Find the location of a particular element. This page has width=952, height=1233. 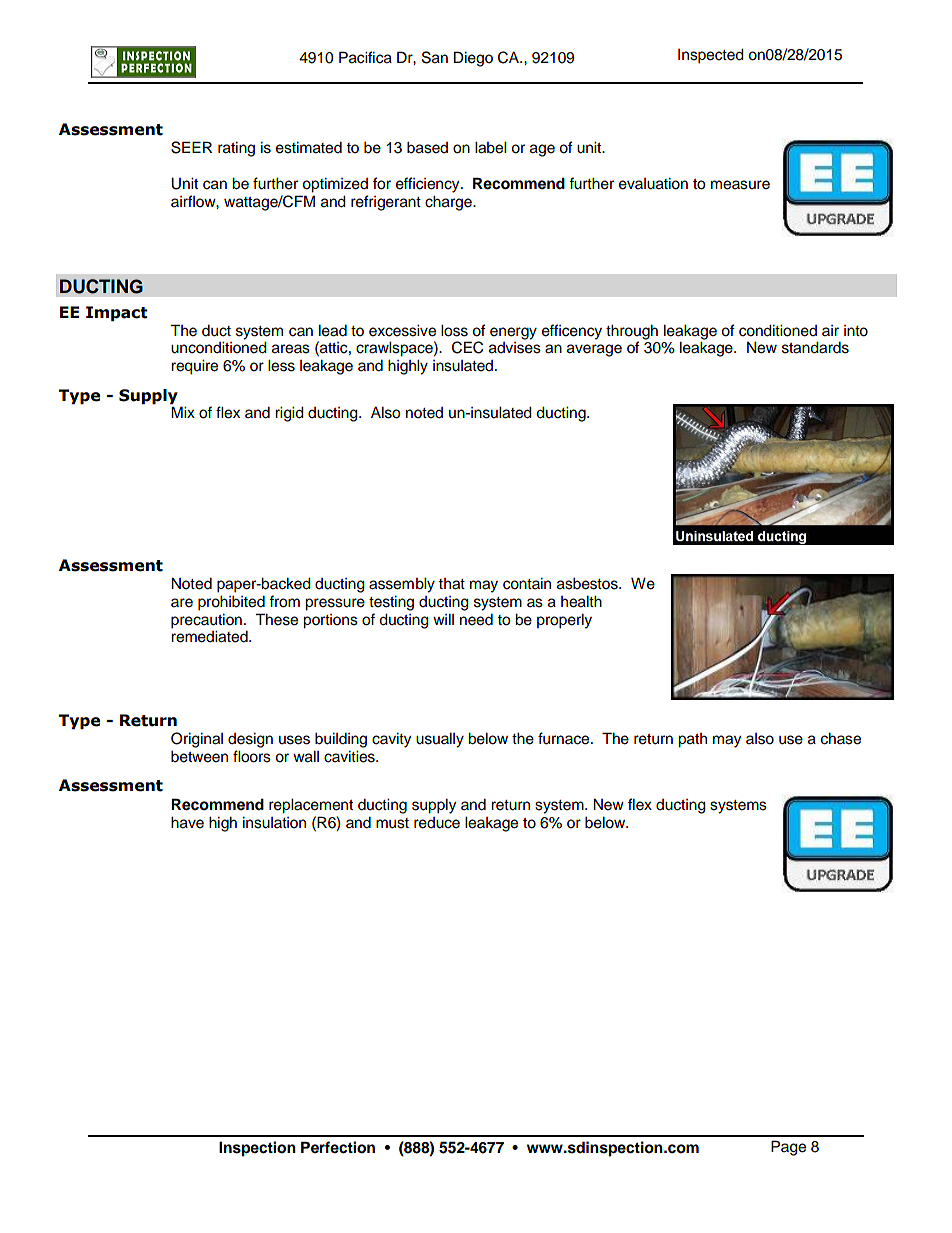

Diego is located at coordinates (473, 59).
